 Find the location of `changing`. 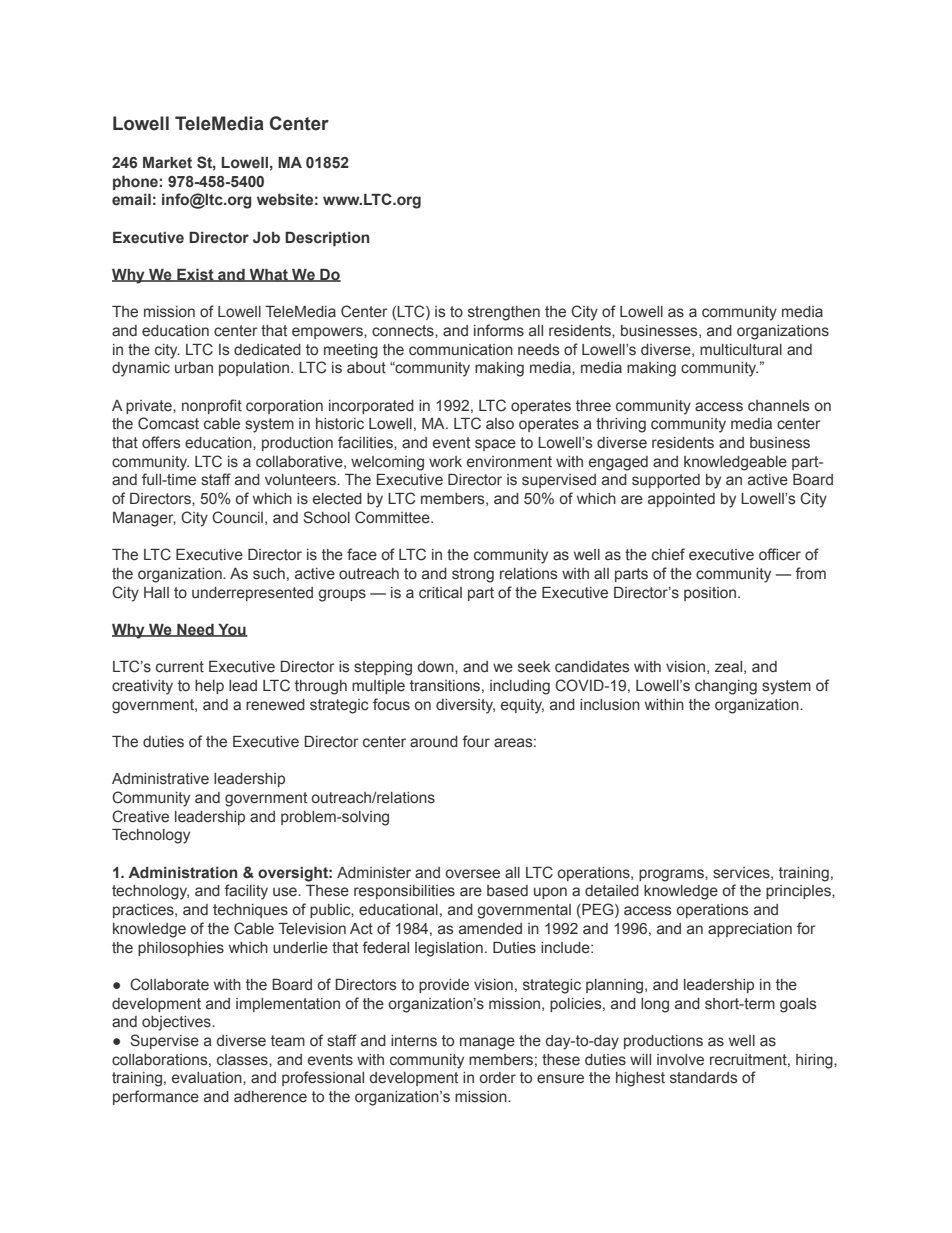

changing is located at coordinates (726, 687).
